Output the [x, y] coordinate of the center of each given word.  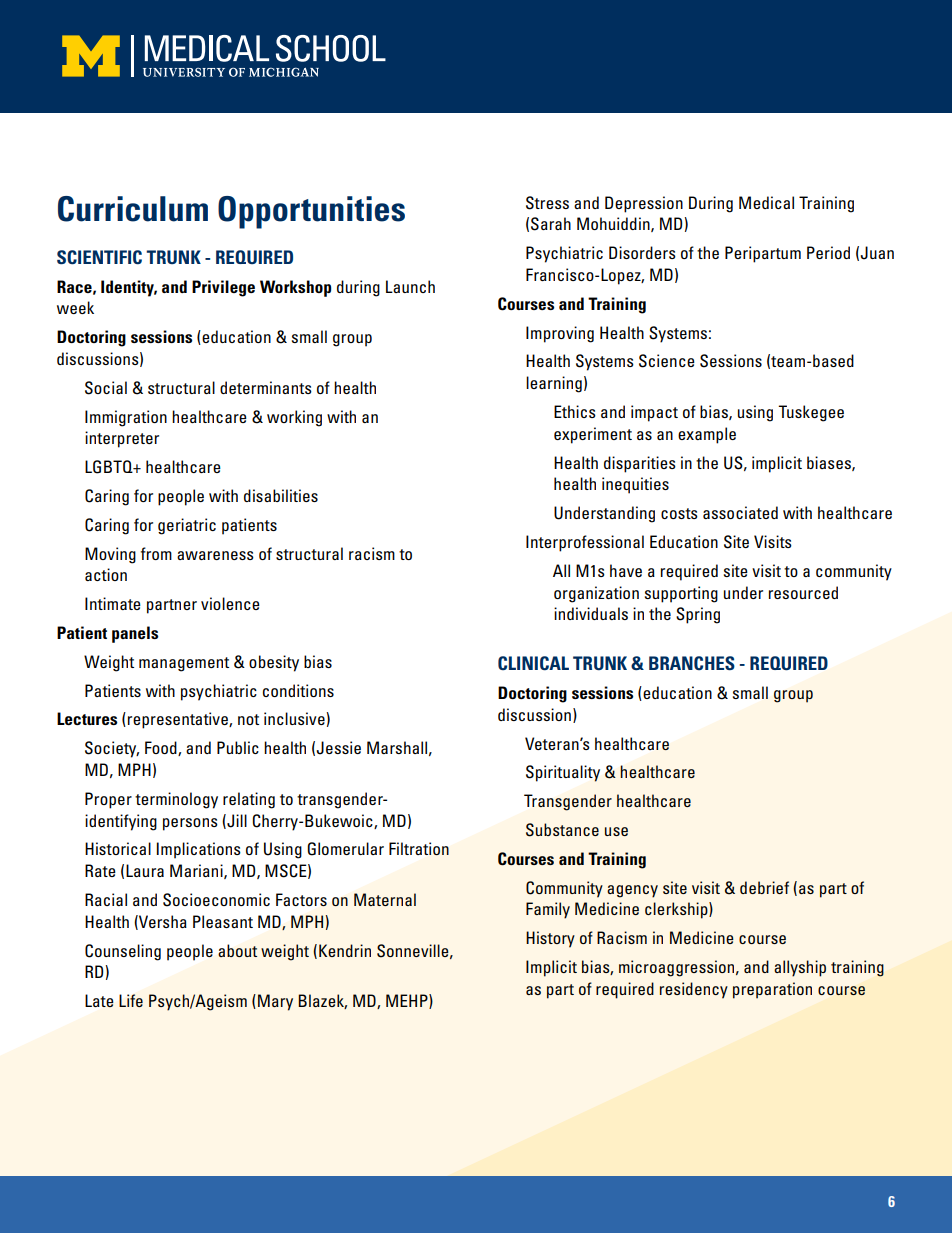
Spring [698, 615]
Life [131, 1000]
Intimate [113, 603]
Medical [766, 202]
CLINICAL [533, 663]
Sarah [551, 224]
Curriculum [133, 209]
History [550, 939]
